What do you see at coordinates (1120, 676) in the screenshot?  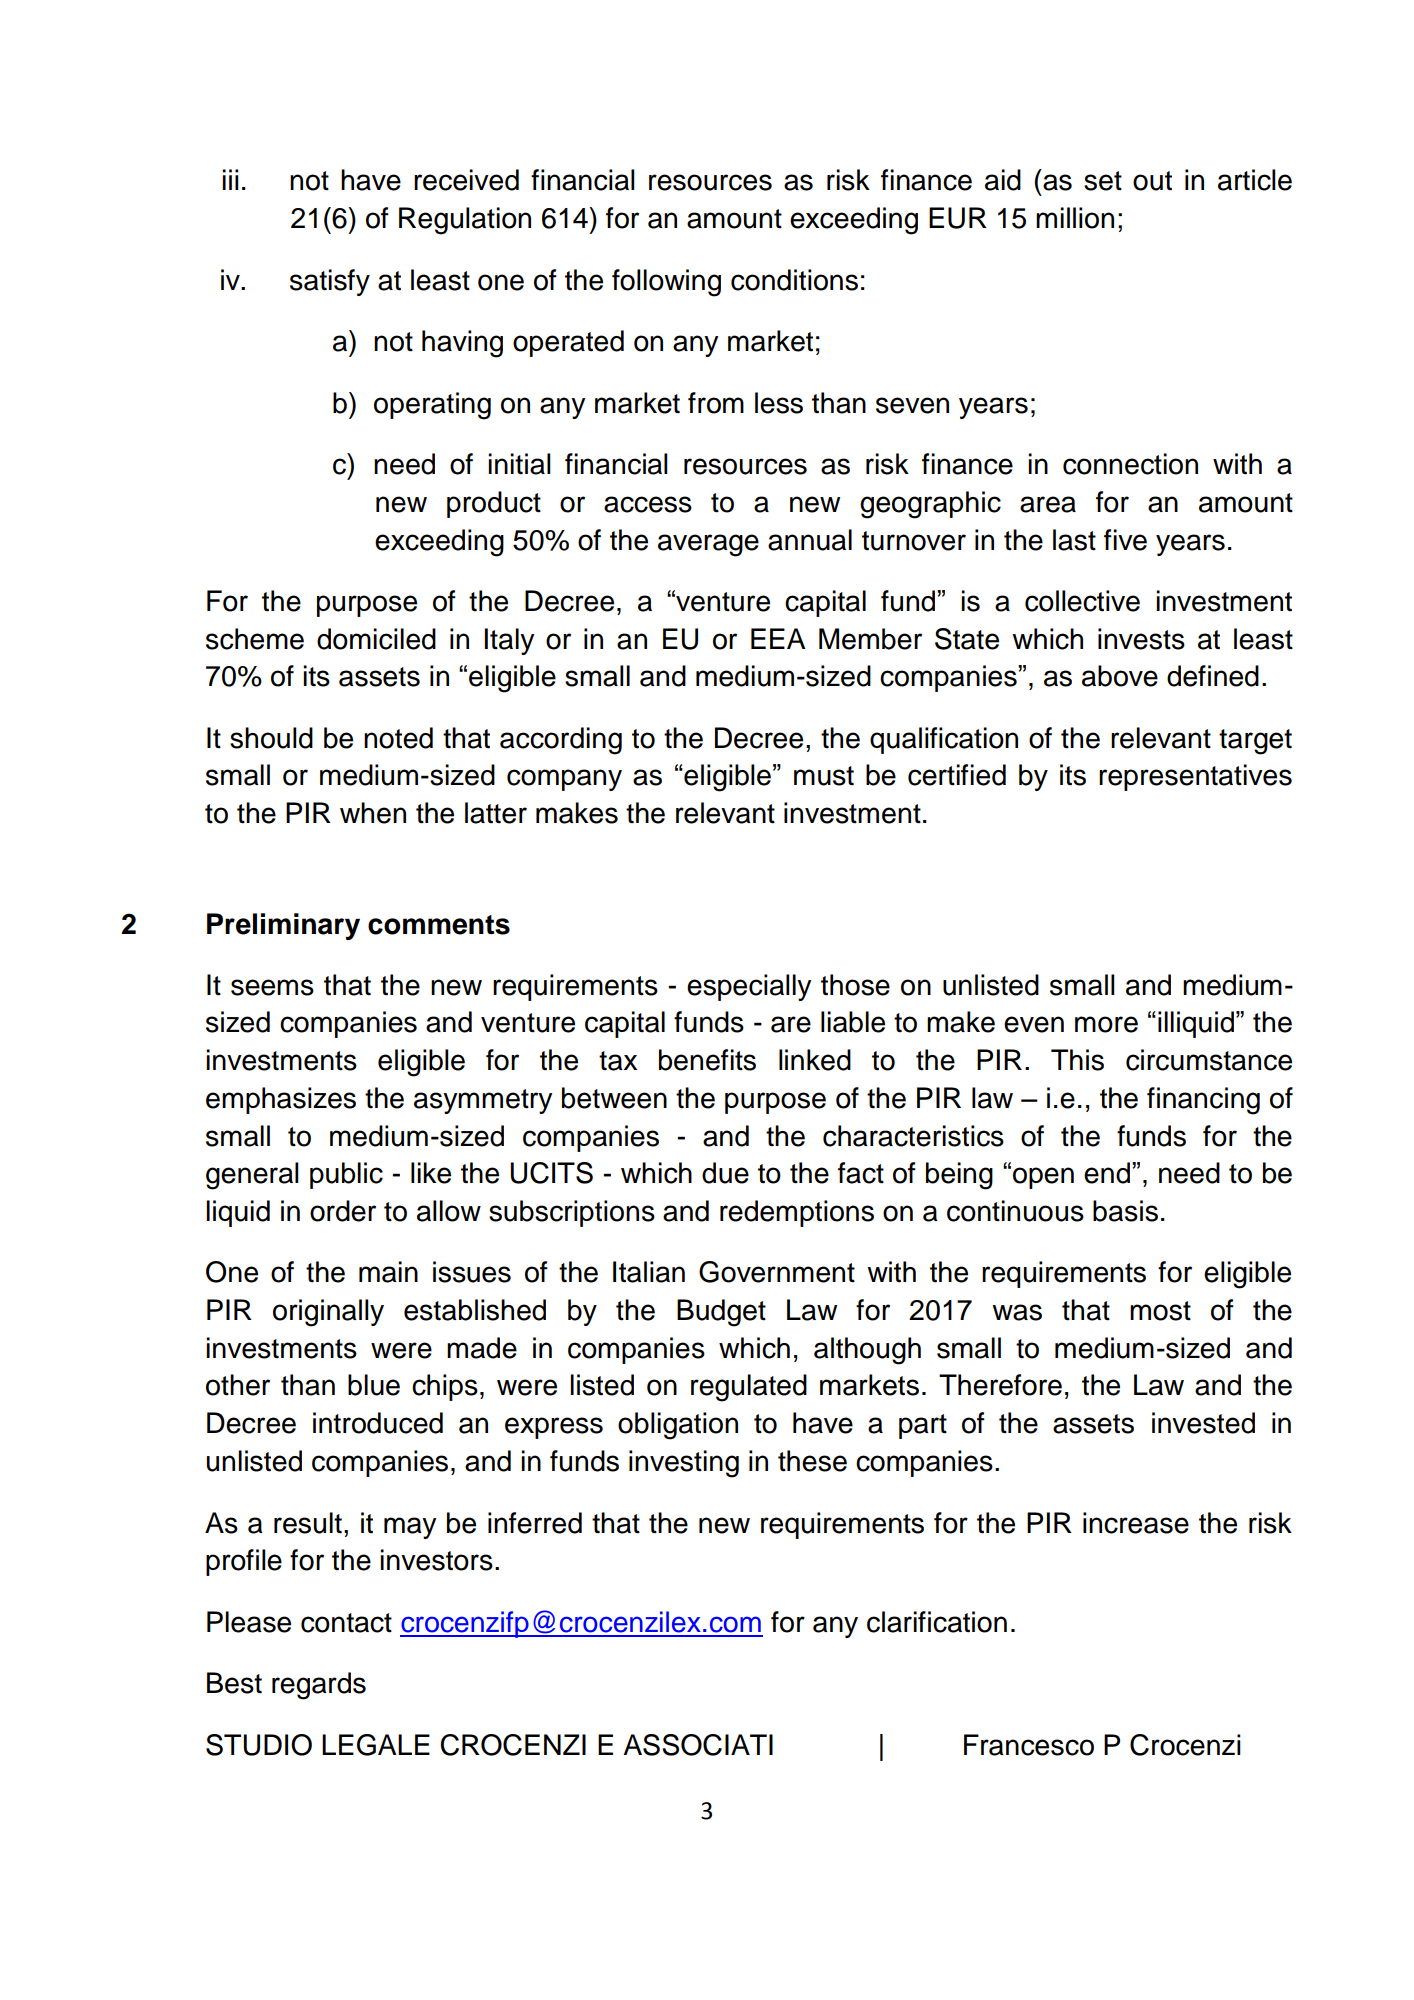 I see `above` at bounding box center [1120, 676].
